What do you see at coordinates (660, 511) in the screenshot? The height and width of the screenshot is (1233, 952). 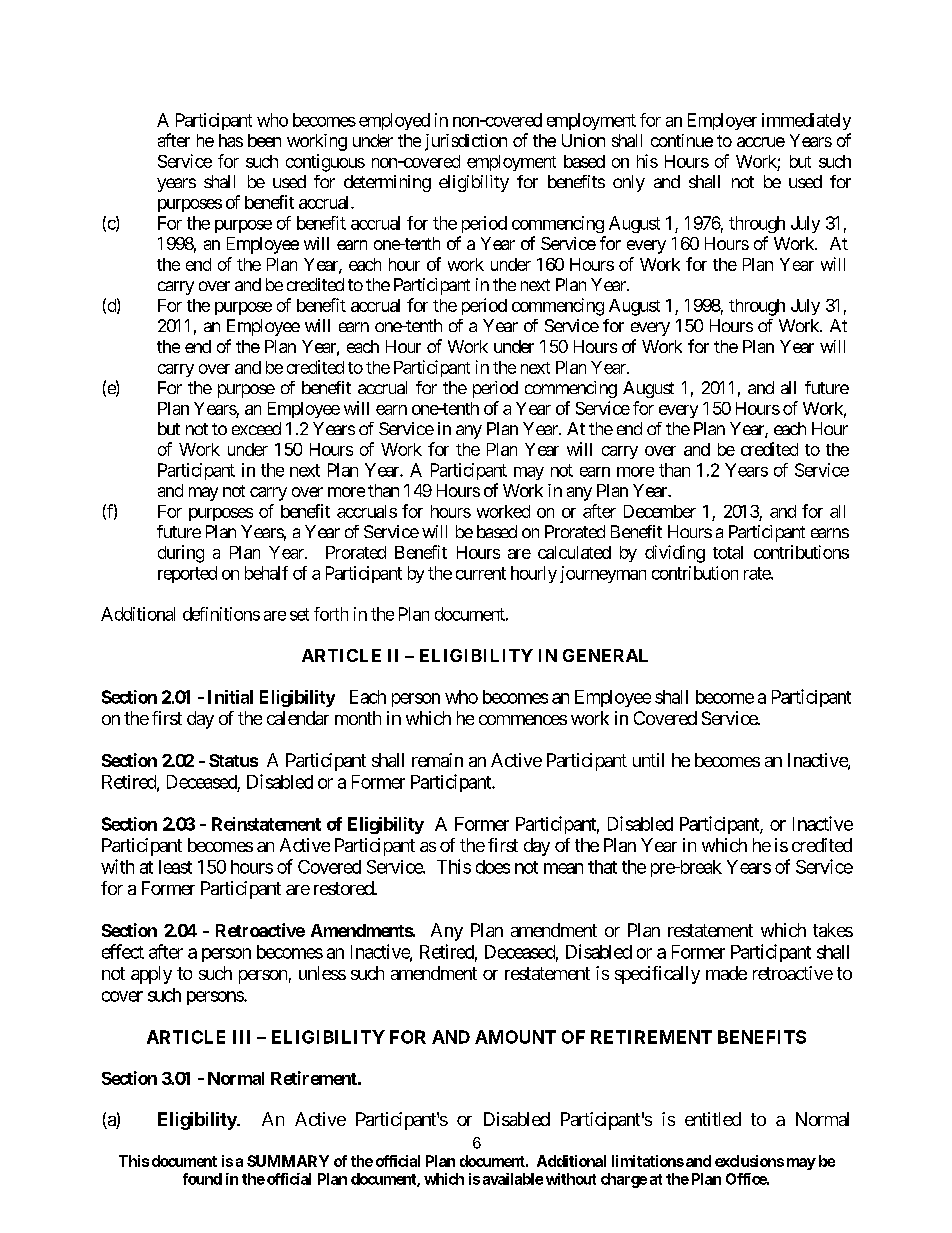 I see `December` at bounding box center [660, 511].
